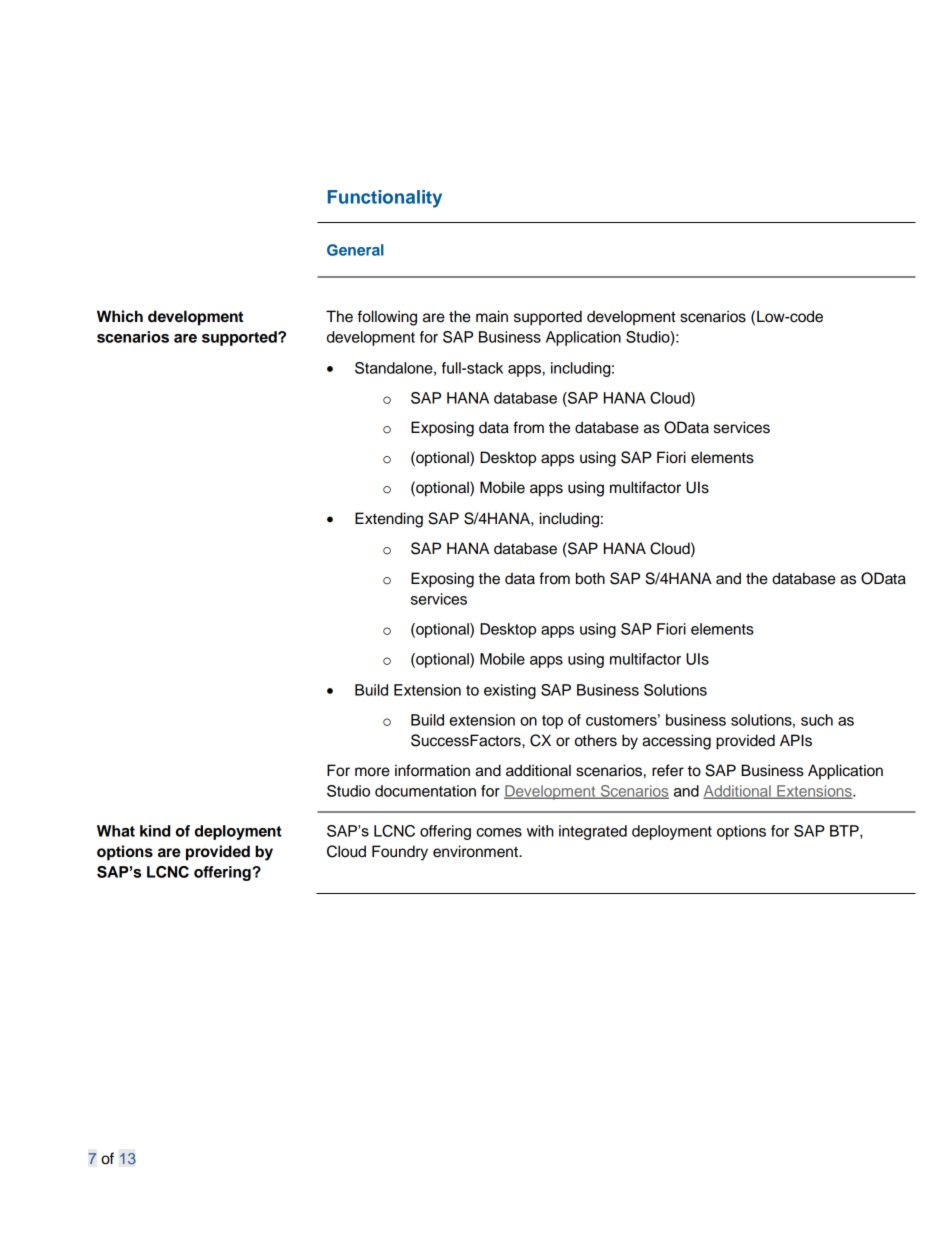  I want to click on Functionality, so click(385, 199).
